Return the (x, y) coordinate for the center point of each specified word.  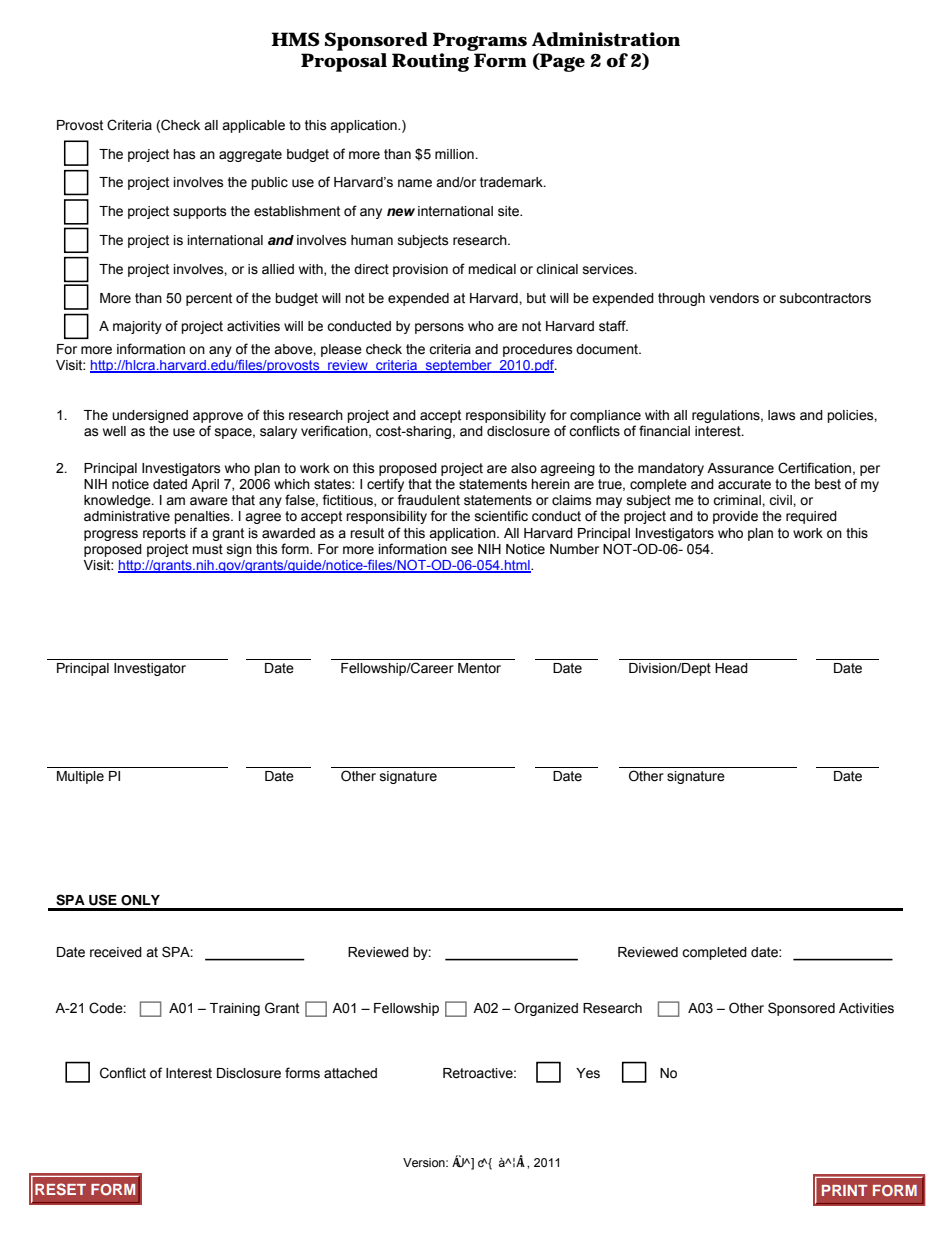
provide (735, 517)
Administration (606, 39)
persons (439, 328)
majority (137, 327)
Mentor (479, 668)
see (462, 550)
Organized (546, 1009)
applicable (253, 126)
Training (235, 1009)
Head (731, 668)
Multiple (80, 777)
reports (164, 534)
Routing (430, 62)
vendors (734, 298)
